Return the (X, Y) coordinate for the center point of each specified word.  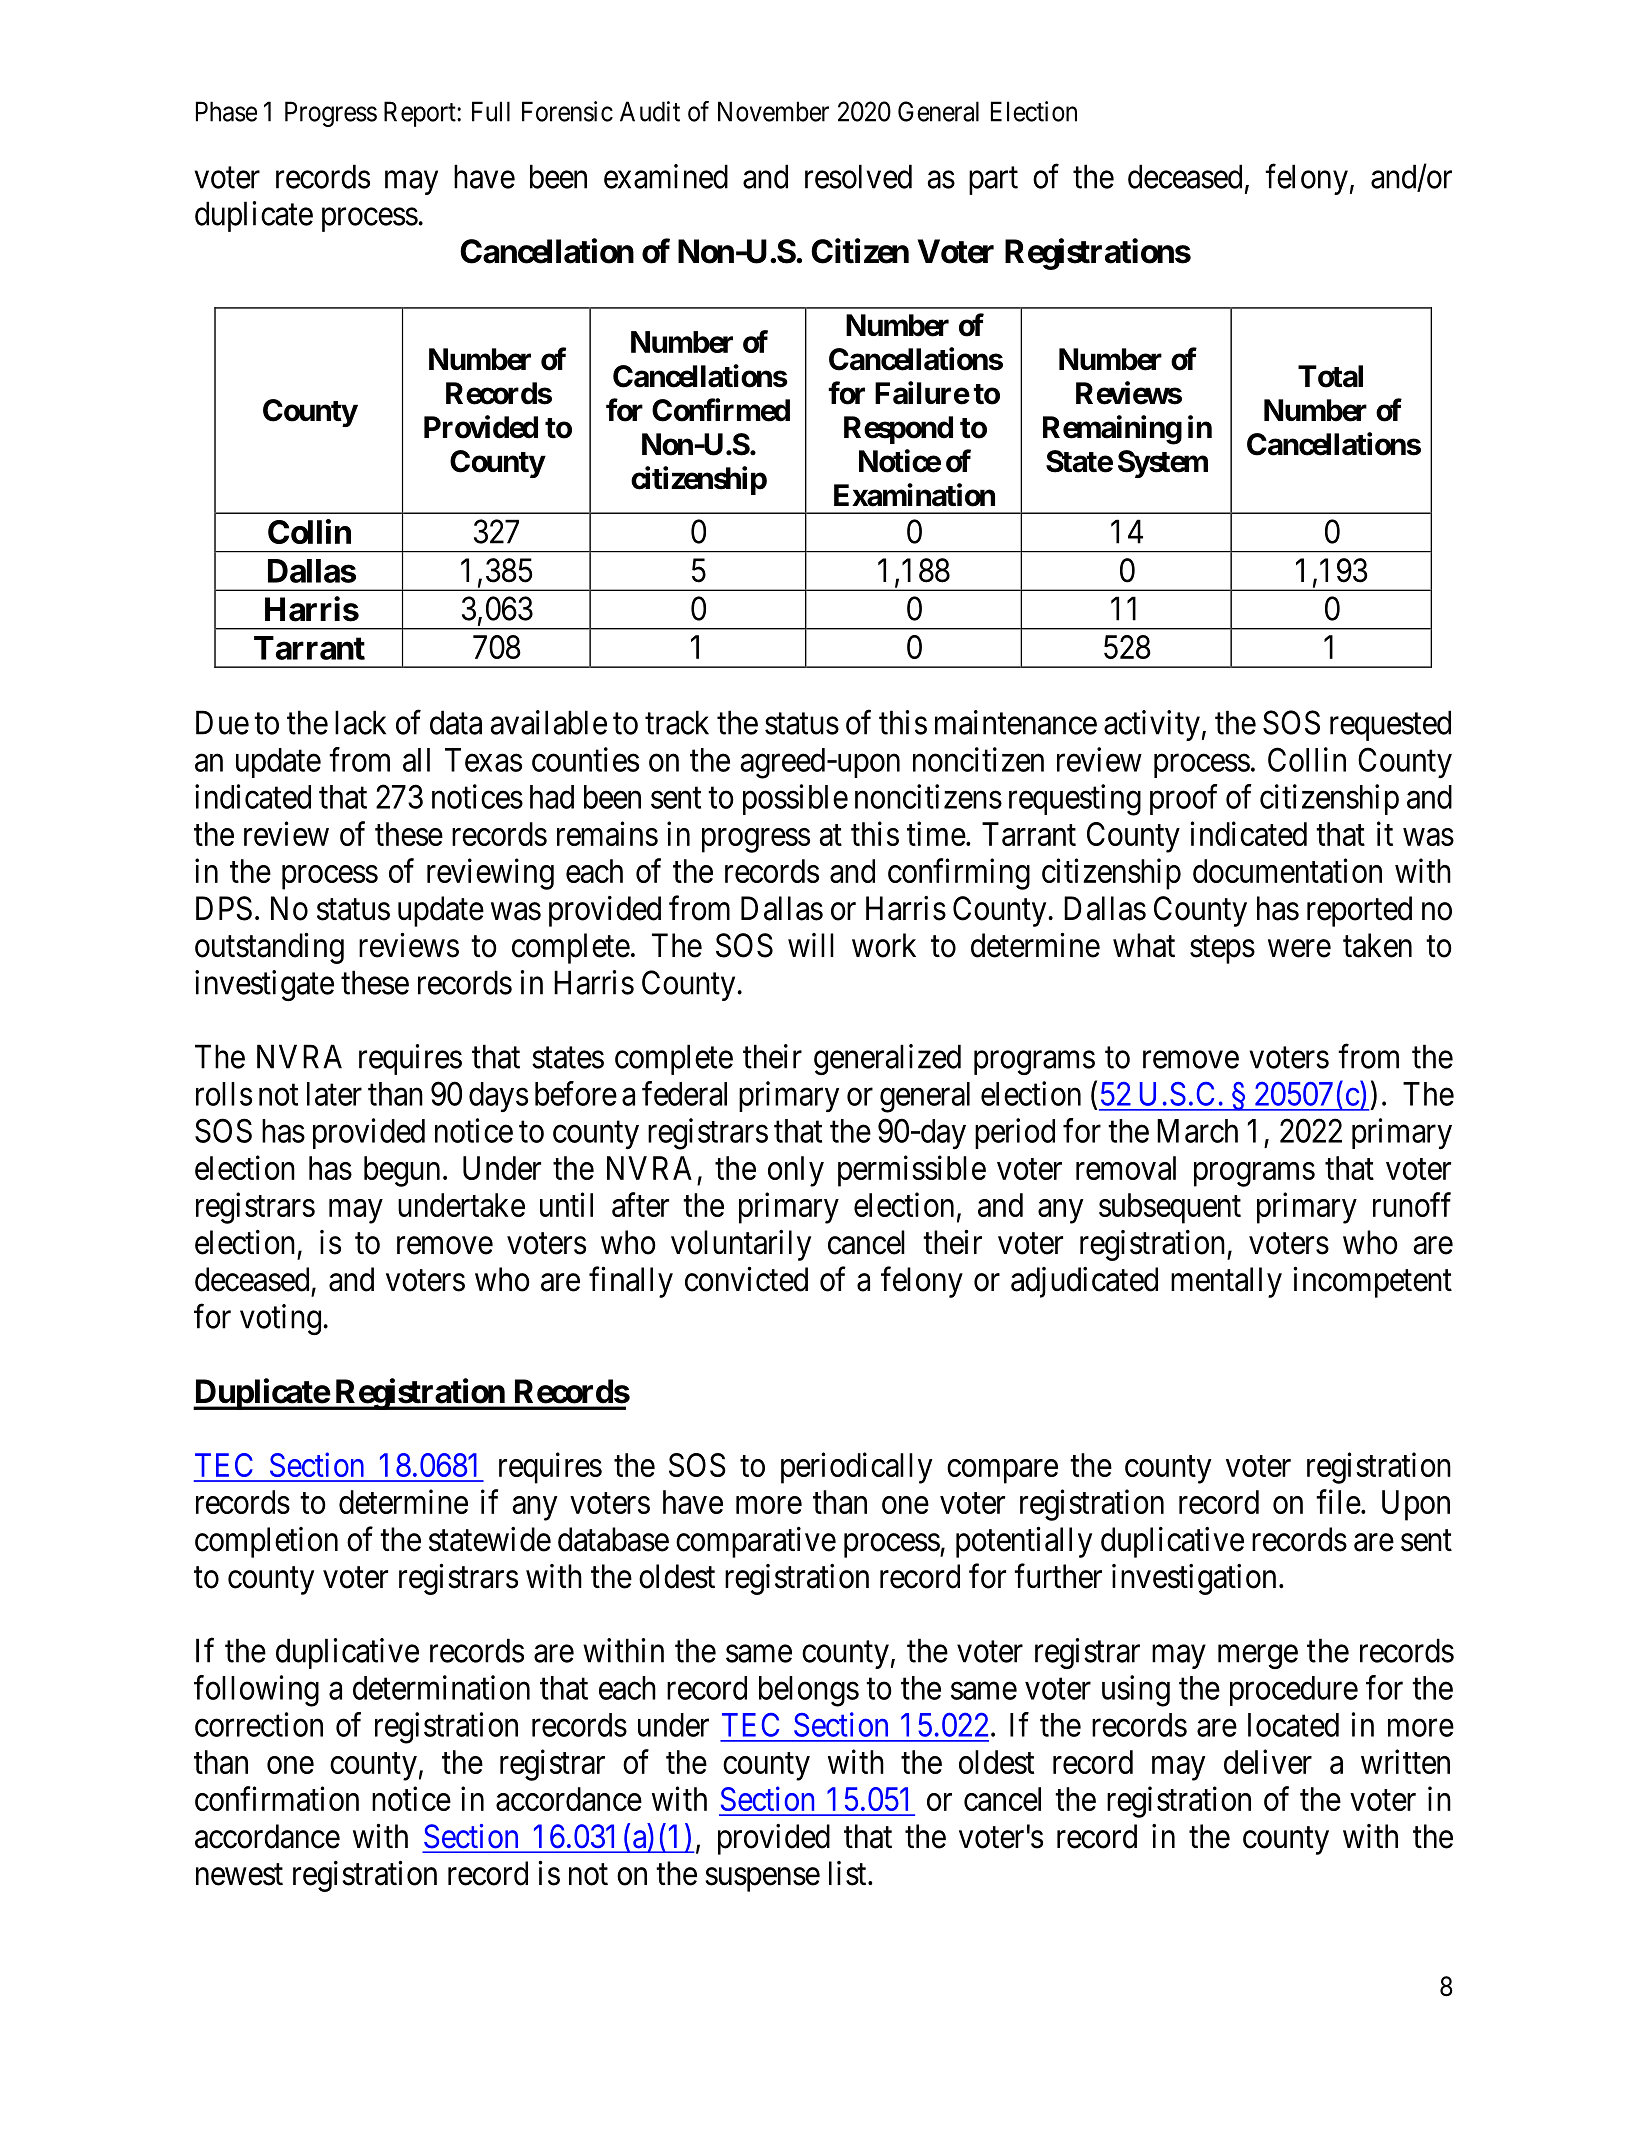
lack (360, 722)
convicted (746, 1279)
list (849, 1873)
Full (491, 111)
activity (1152, 725)
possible (795, 799)
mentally (1226, 1282)
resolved (858, 176)
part (993, 181)
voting (280, 1319)
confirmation (277, 1798)
